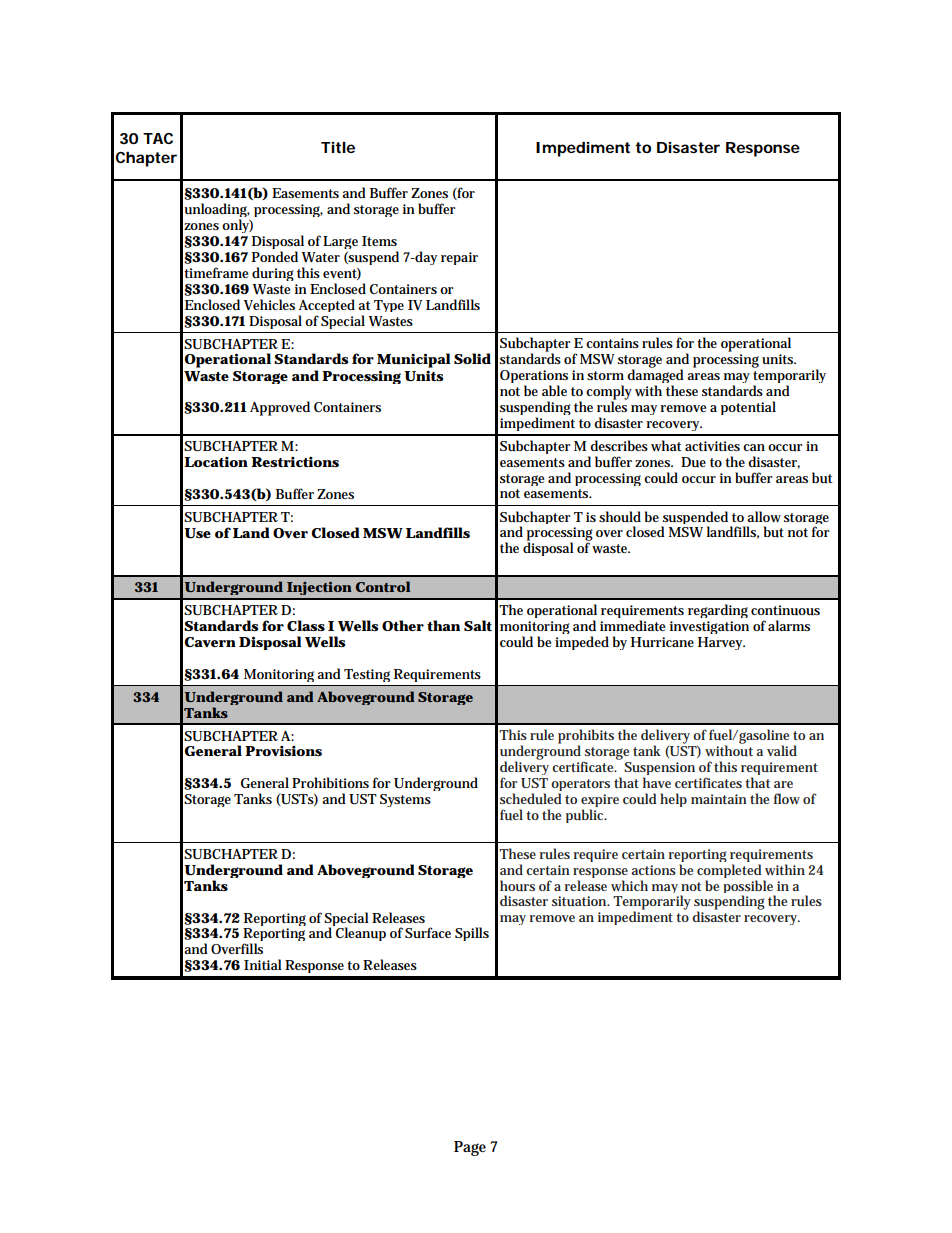 This document has width=952, height=1233. I want to click on Initial, so click(263, 964).
